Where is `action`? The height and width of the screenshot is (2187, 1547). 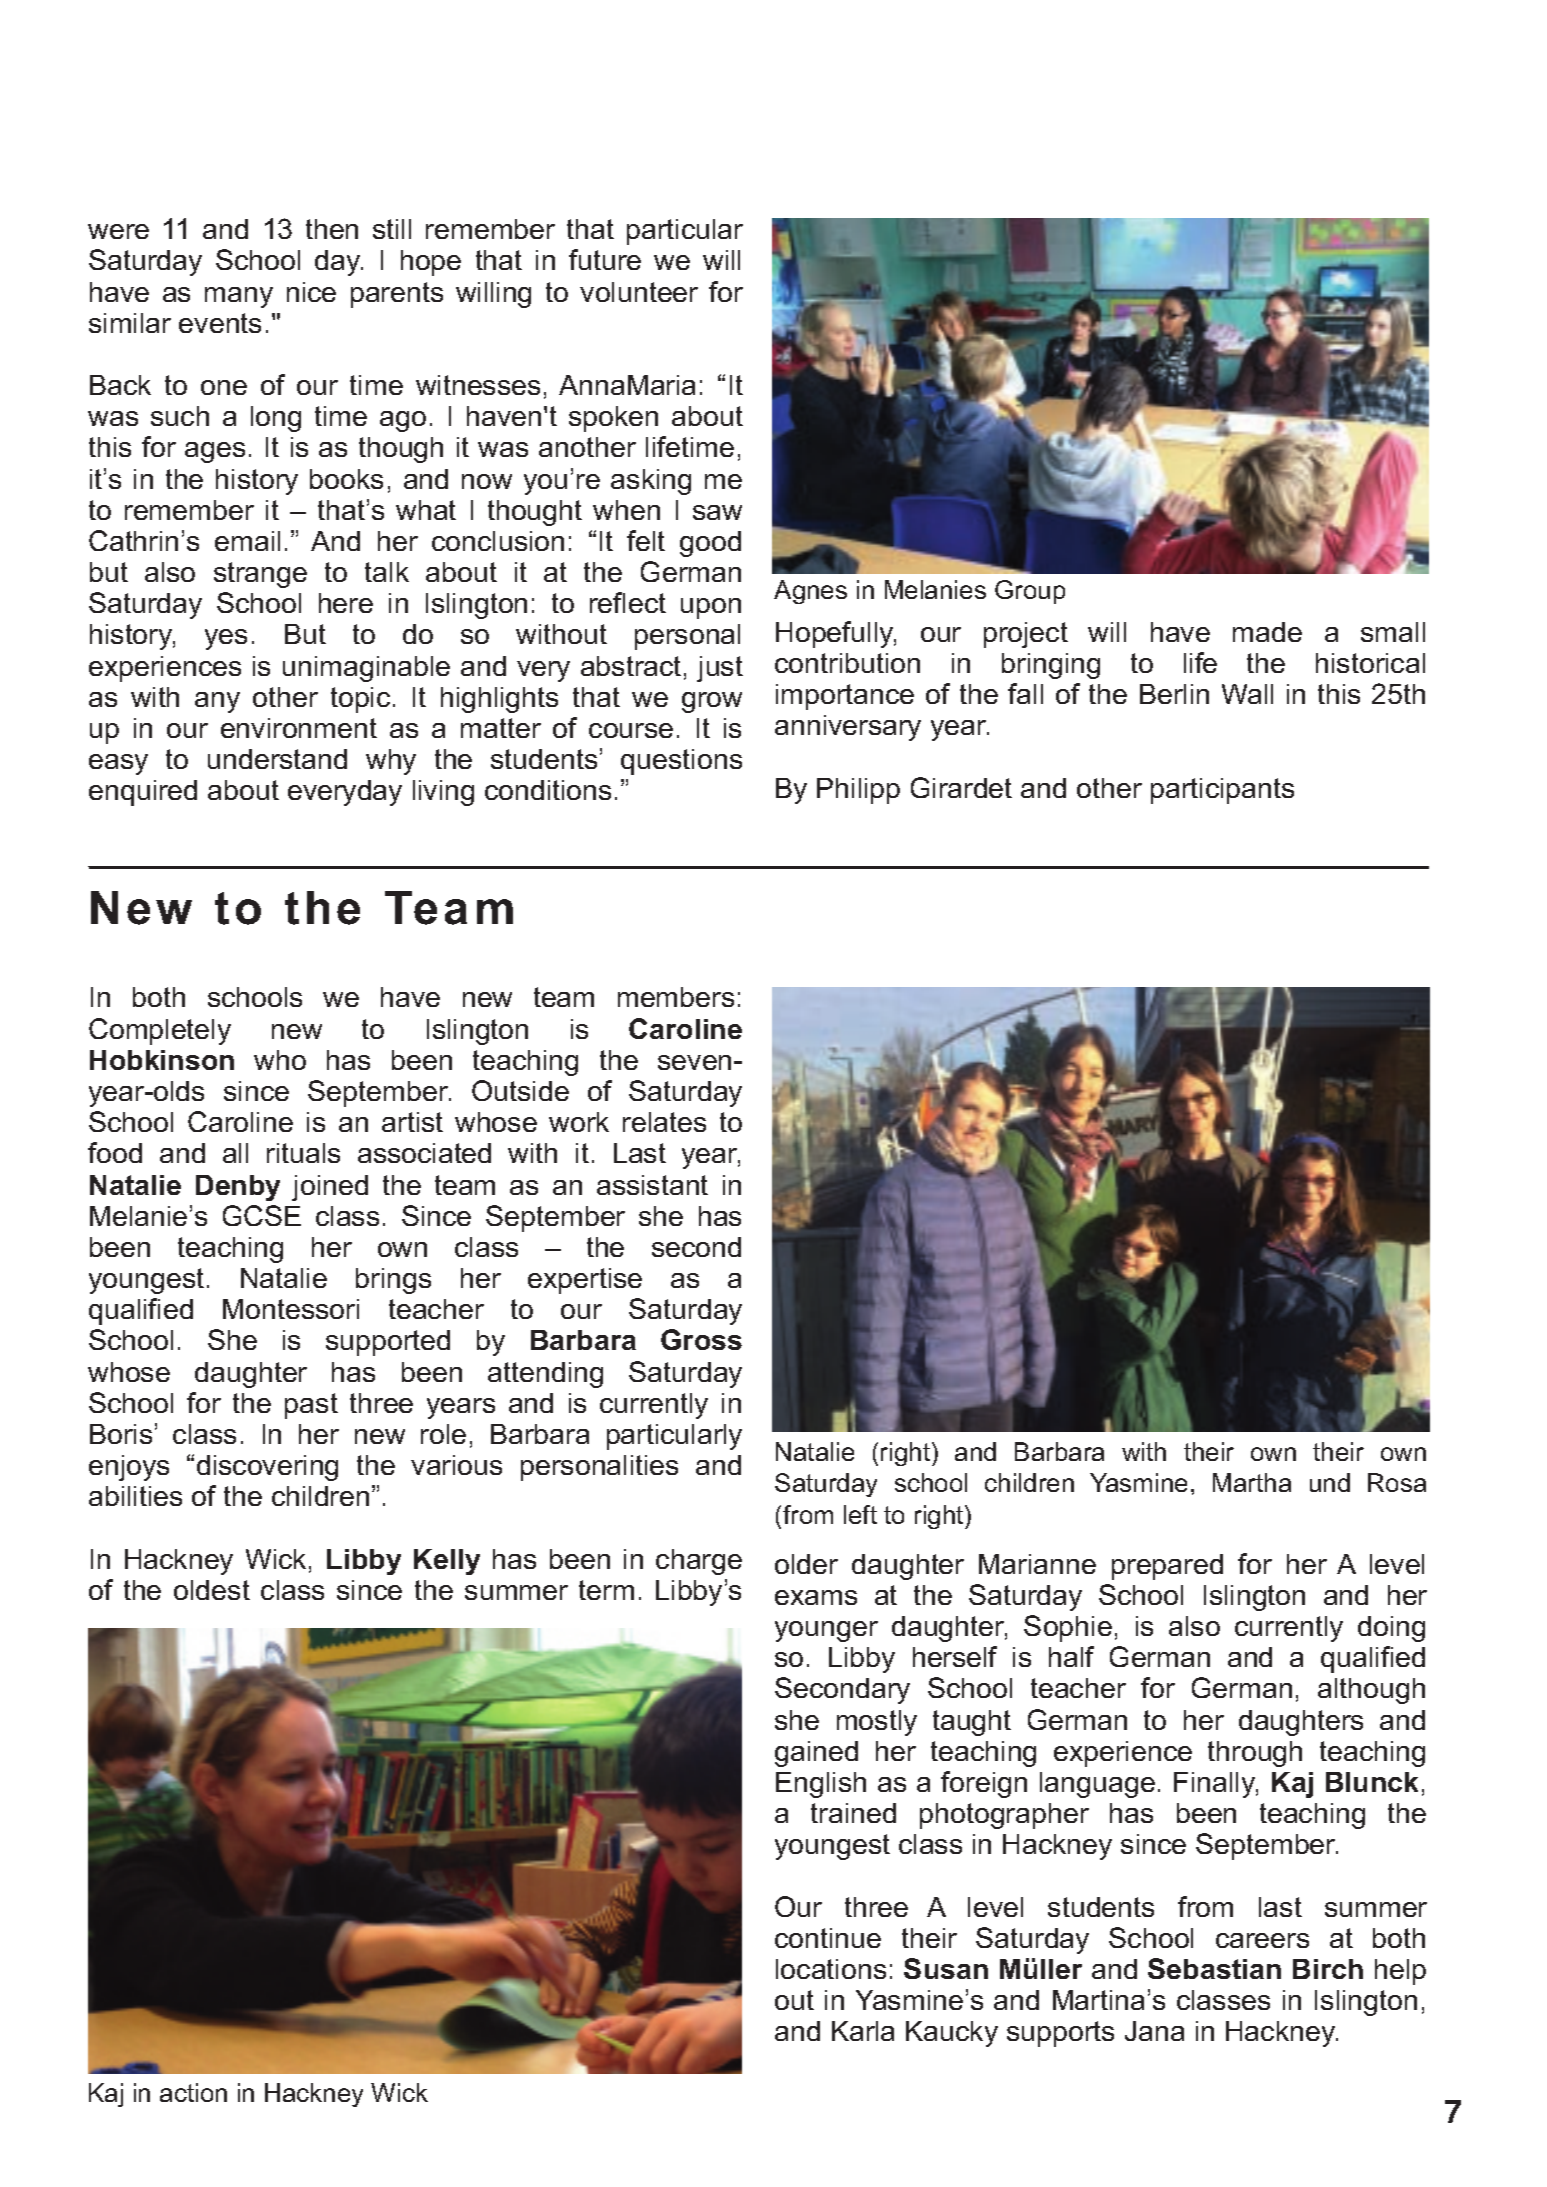 action is located at coordinates (193, 2092).
